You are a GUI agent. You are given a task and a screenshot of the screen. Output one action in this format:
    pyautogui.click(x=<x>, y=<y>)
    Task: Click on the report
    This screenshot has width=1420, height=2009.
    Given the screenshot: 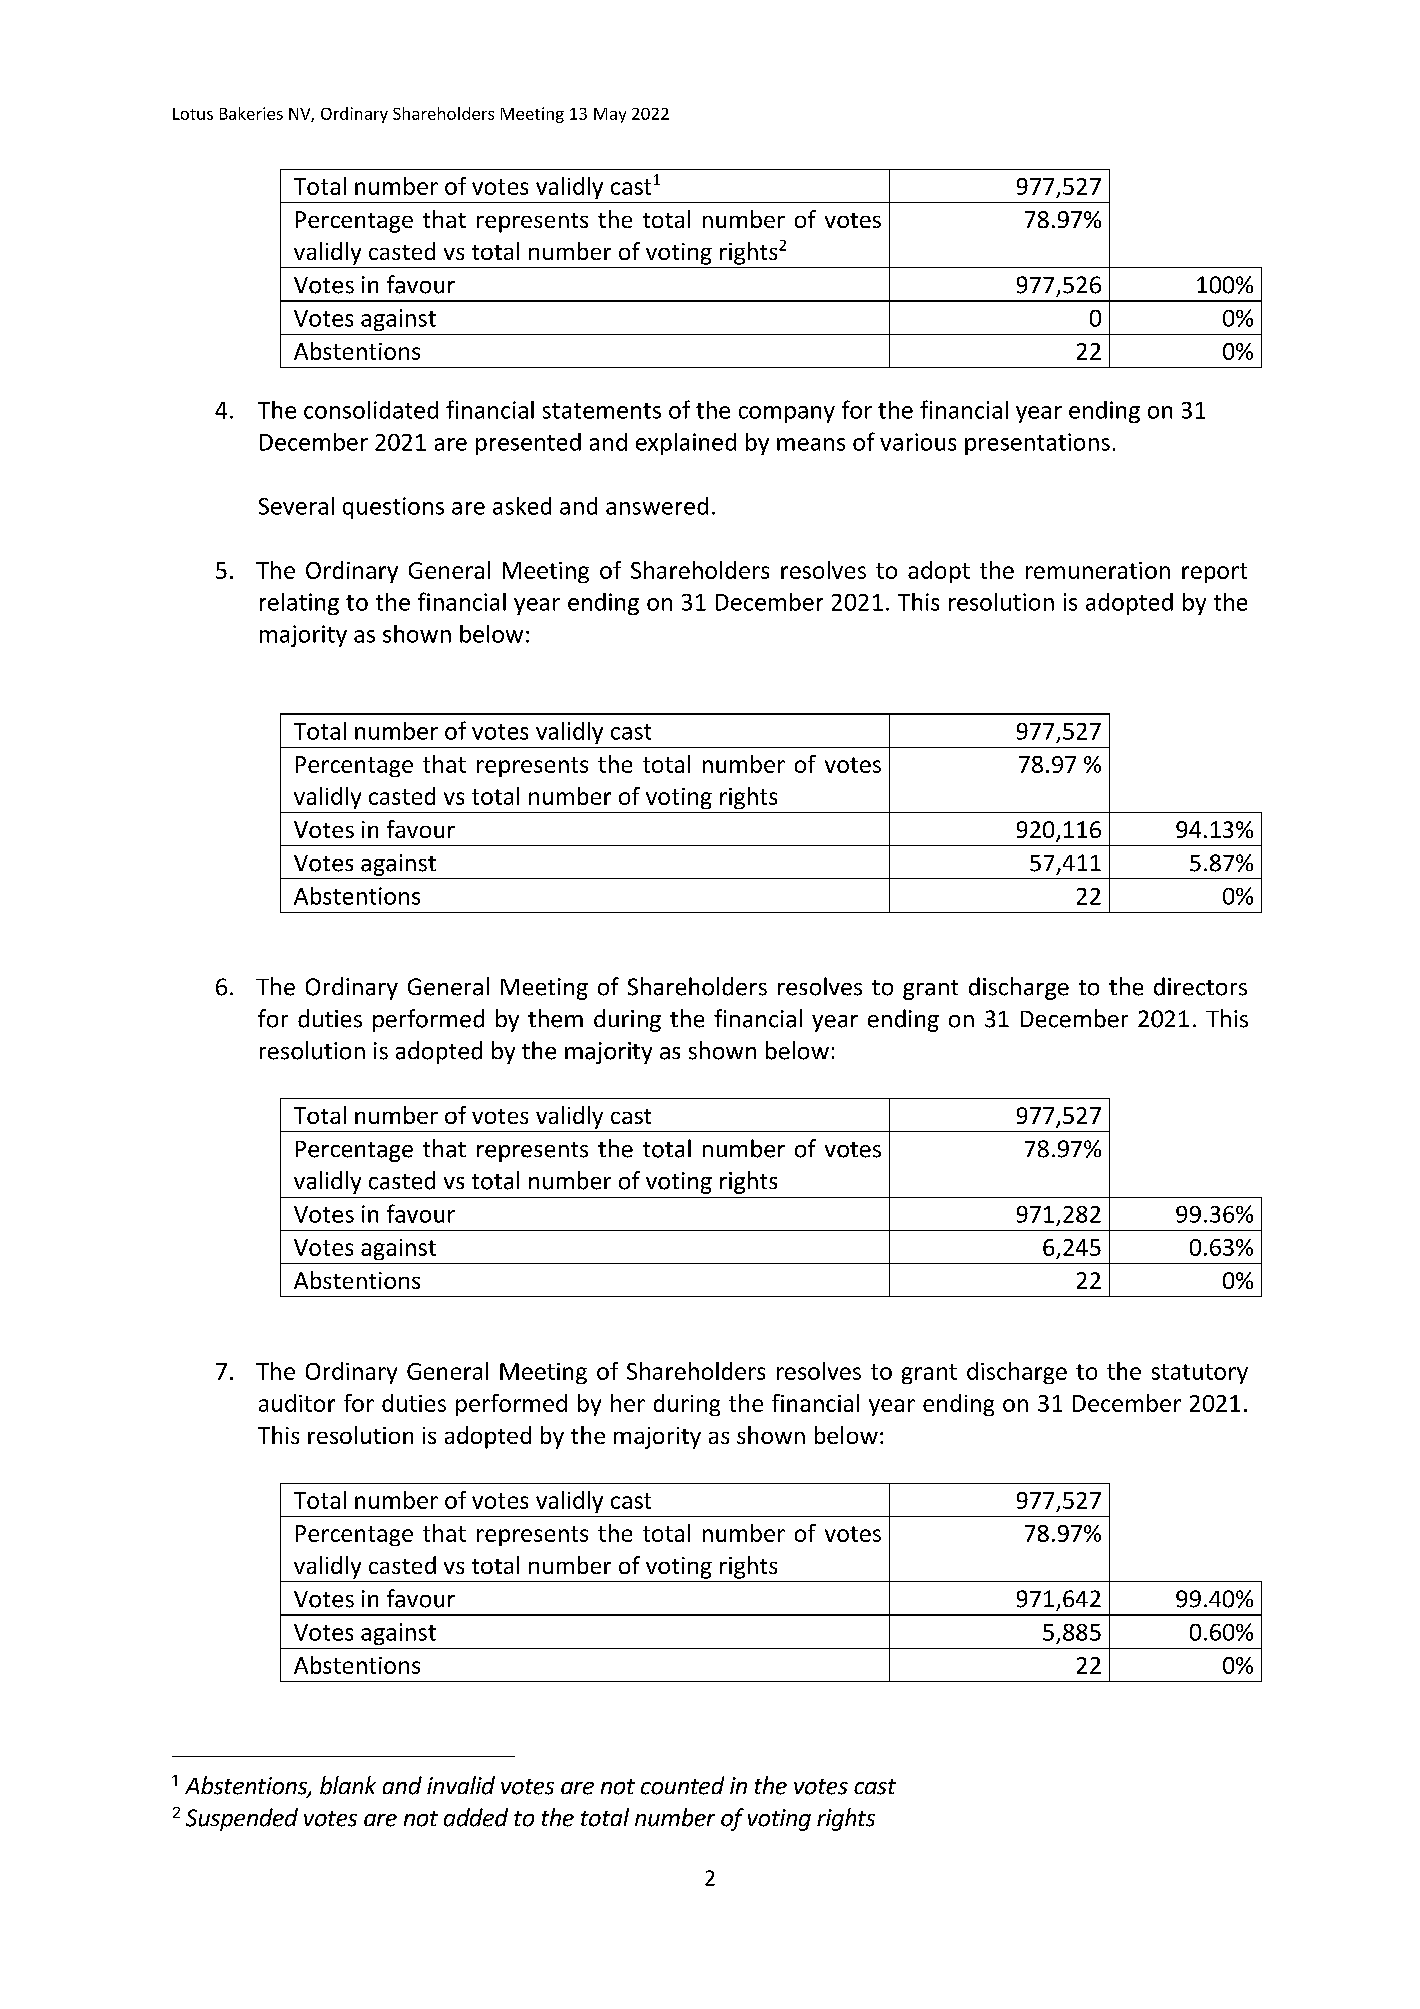 What is the action you would take?
    pyautogui.click(x=1214, y=573)
